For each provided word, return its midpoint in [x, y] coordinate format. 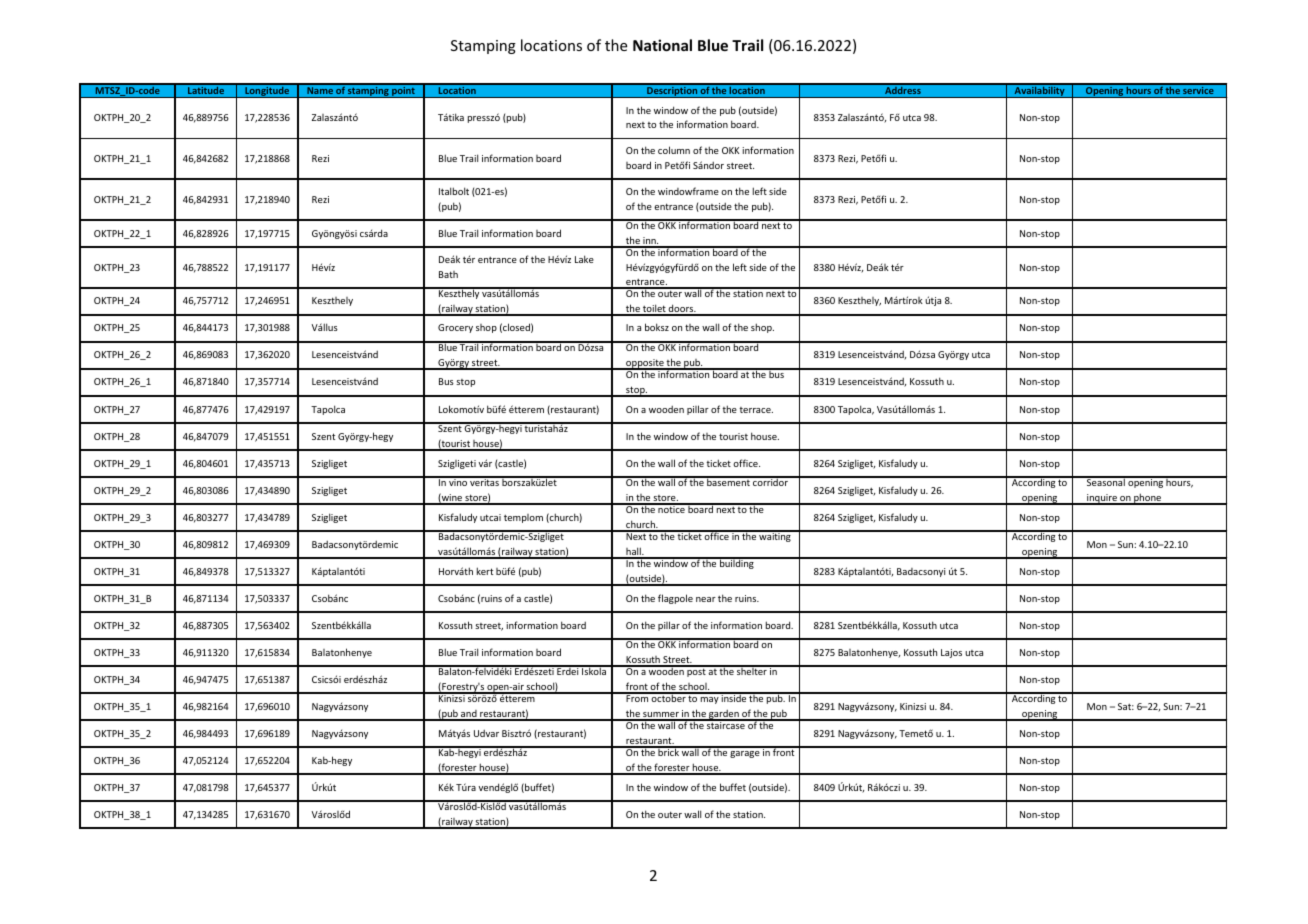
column [674, 150]
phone [1148, 499]
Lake [584, 259]
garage [745, 754]
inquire [1102, 499]
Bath [448, 274]
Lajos [951, 653]
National [662, 45]
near [706, 599]
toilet [654, 309]
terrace [756, 410]
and [469, 715]
